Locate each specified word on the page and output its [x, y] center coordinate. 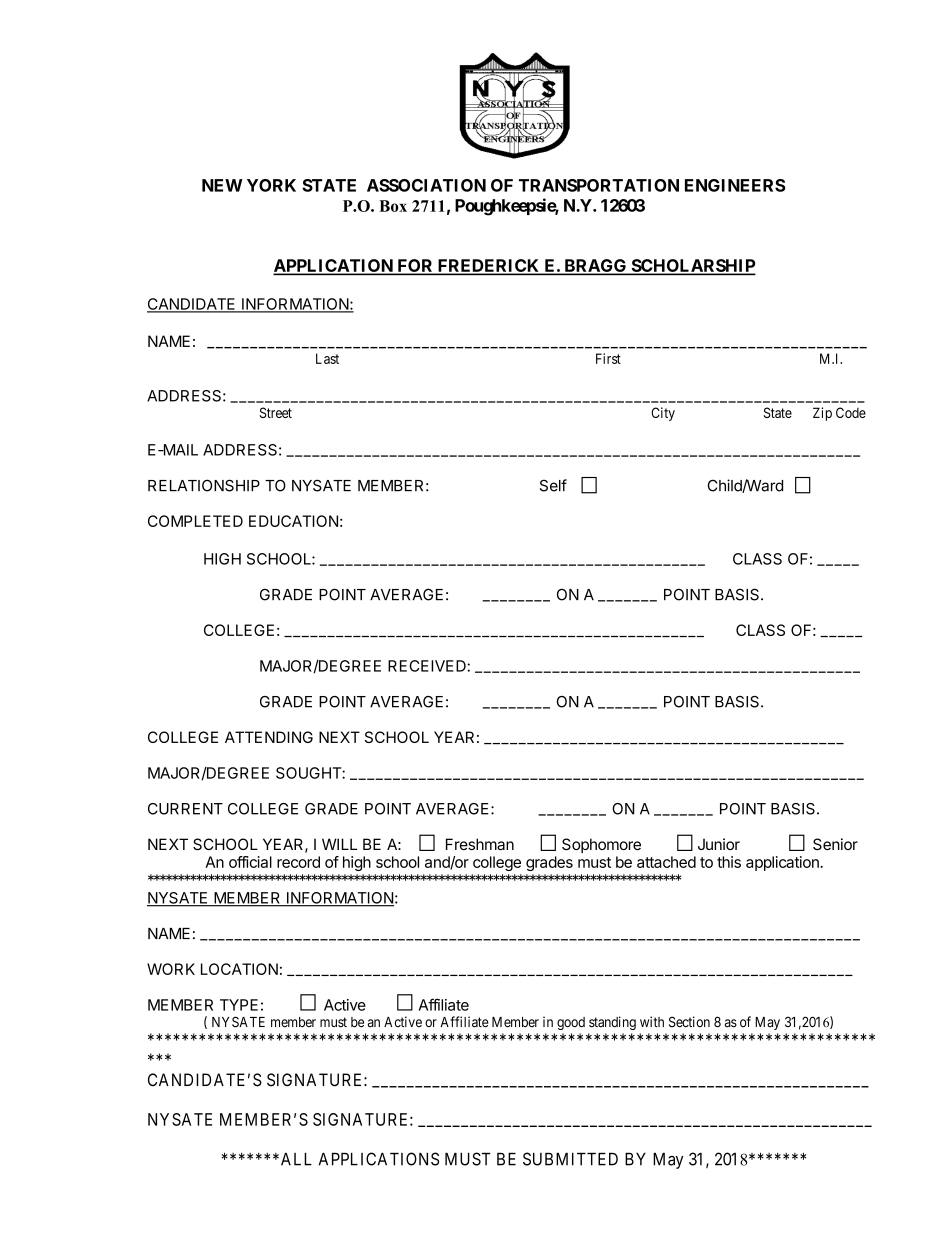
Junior [719, 844]
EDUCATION [293, 521]
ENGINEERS [735, 185]
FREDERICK [488, 267]
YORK [271, 185]
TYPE [239, 1005]
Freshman [480, 844]
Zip [822, 414]
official [250, 862]
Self [553, 485]
